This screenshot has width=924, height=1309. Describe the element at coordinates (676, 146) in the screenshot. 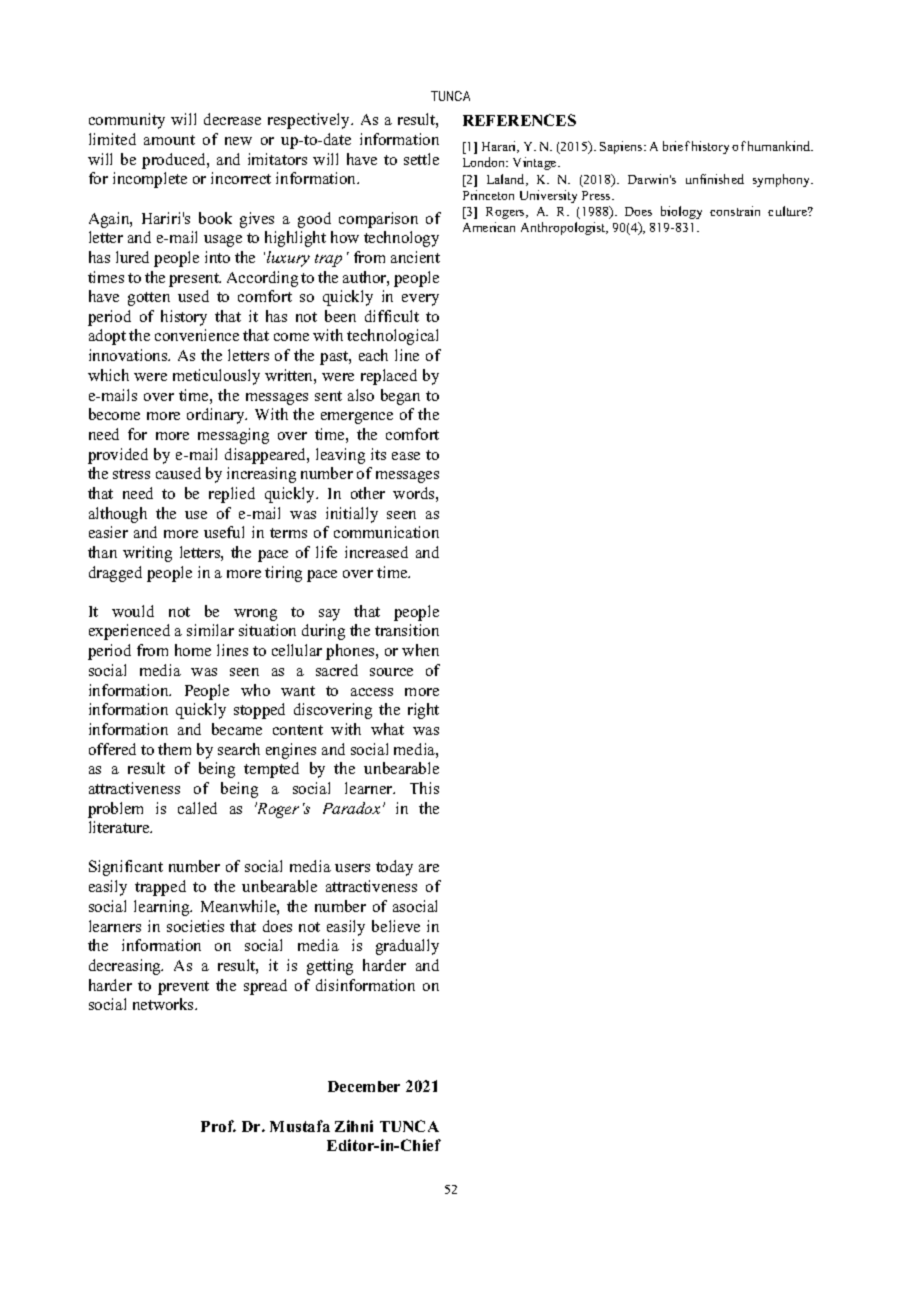

I see `brief` at that location.
